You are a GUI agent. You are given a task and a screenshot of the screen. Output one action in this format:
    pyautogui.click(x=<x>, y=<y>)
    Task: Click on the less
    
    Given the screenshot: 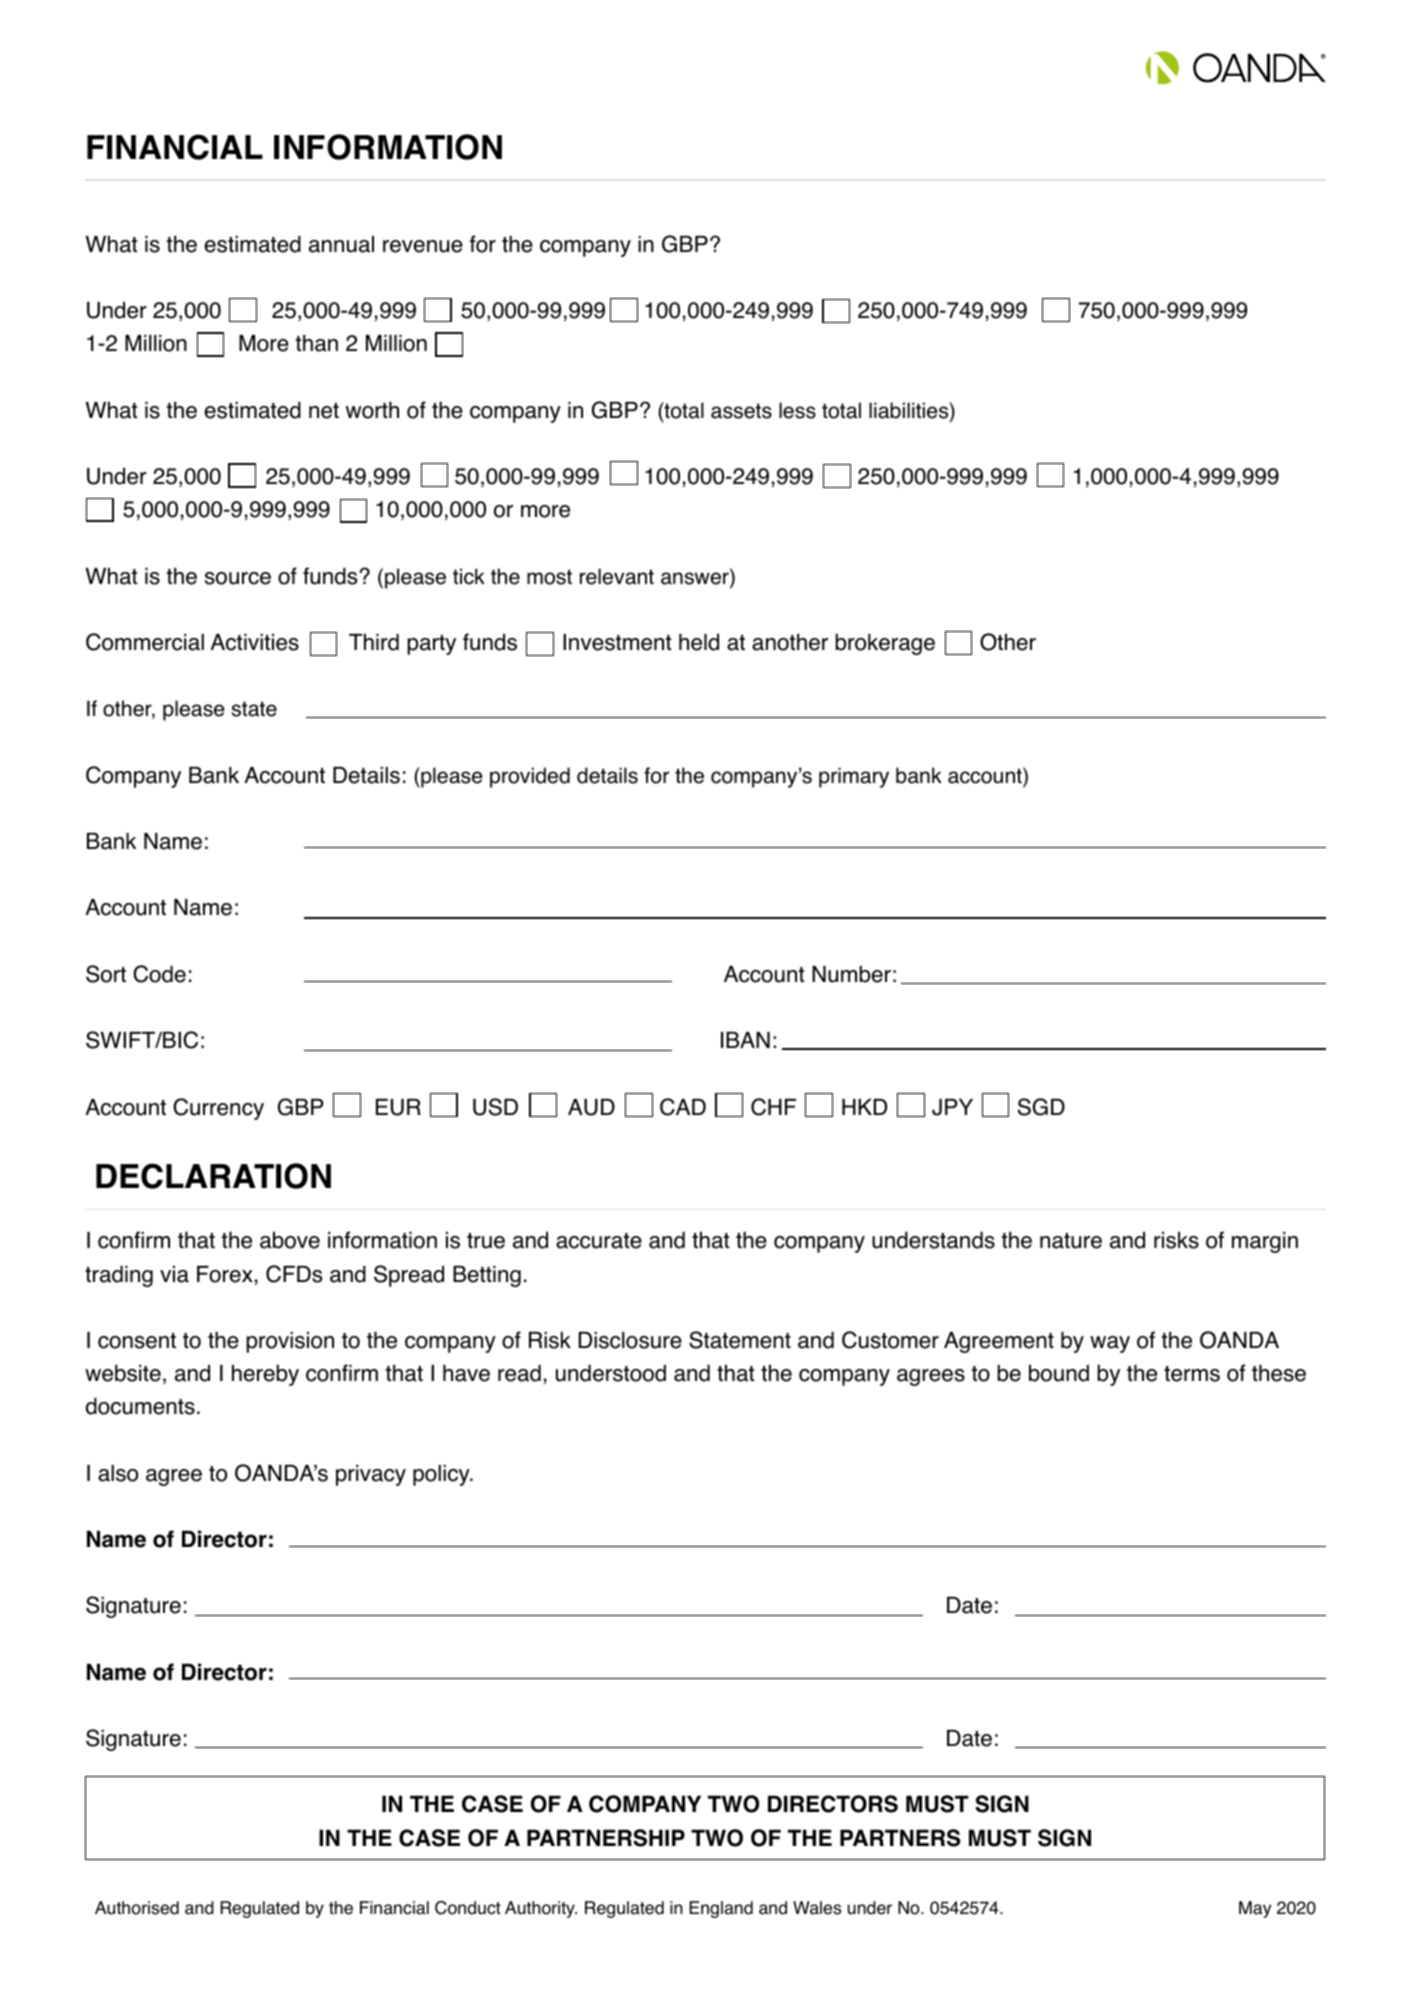 What is the action you would take?
    pyautogui.click(x=797, y=410)
